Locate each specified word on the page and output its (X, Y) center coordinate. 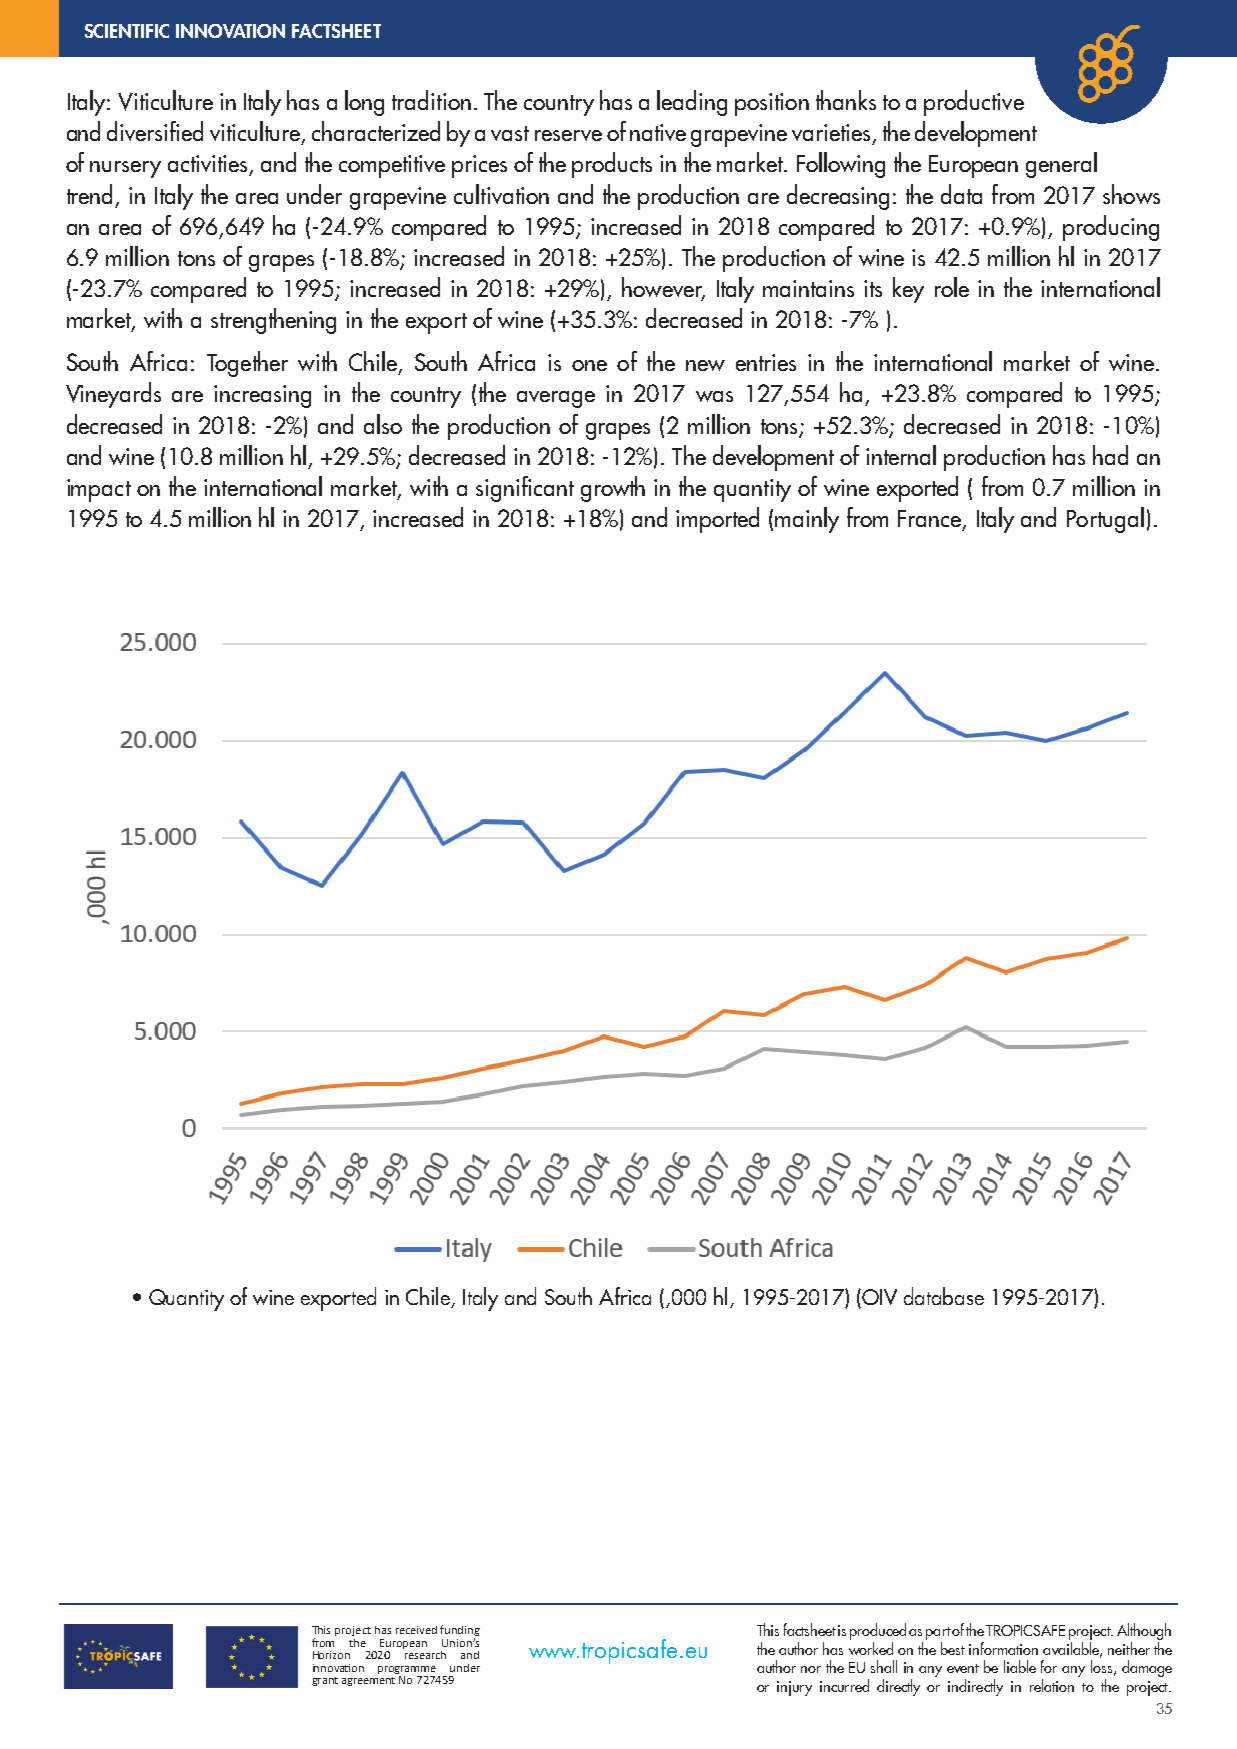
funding (460, 1632)
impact (99, 490)
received (416, 1630)
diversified (155, 131)
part (938, 1633)
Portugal (1105, 520)
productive (974, 103)
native (658, 132)
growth (613, 489)
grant (325, 1681)
